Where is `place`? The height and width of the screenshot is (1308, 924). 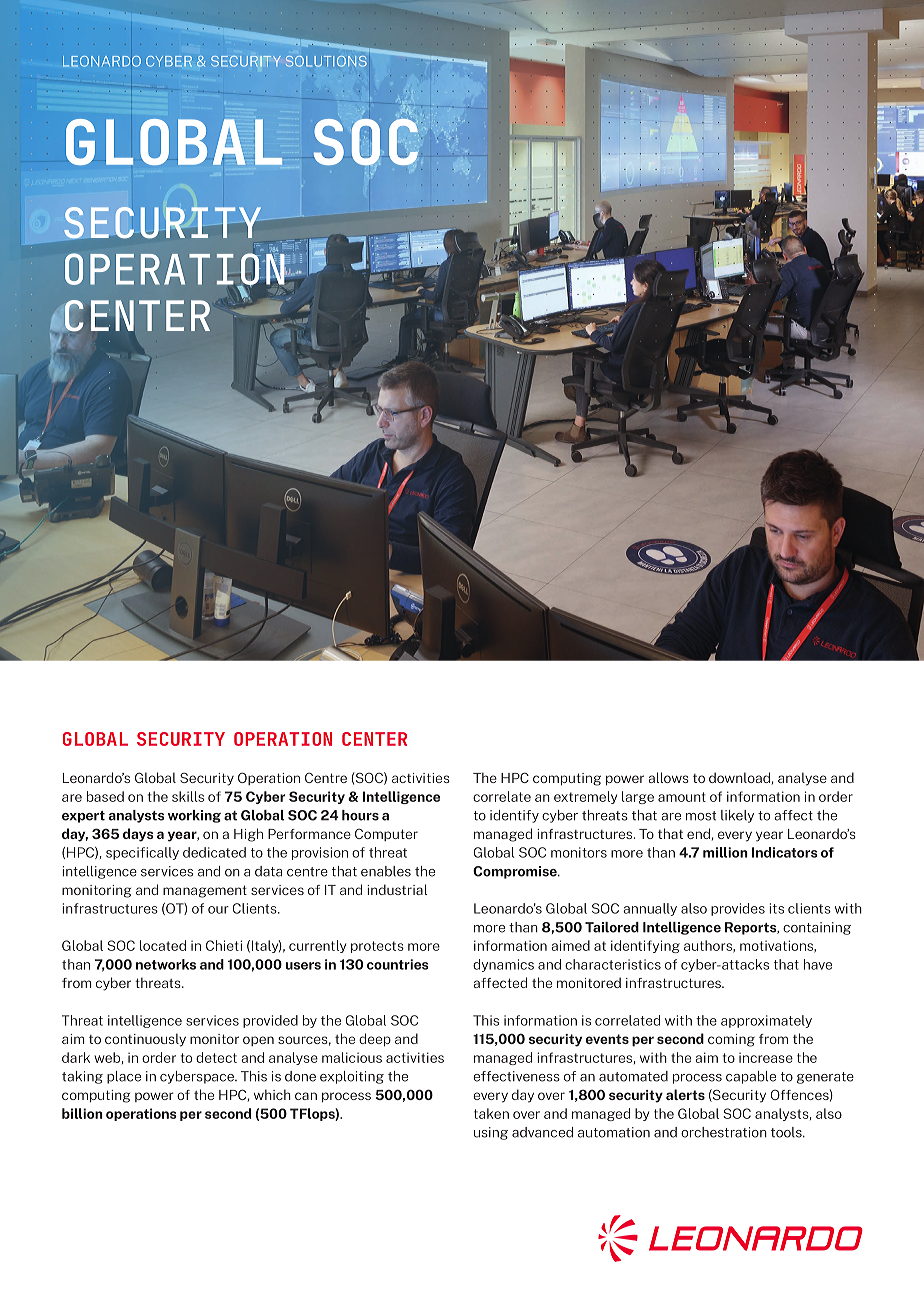
place is located at coordinates (124, 1077).
